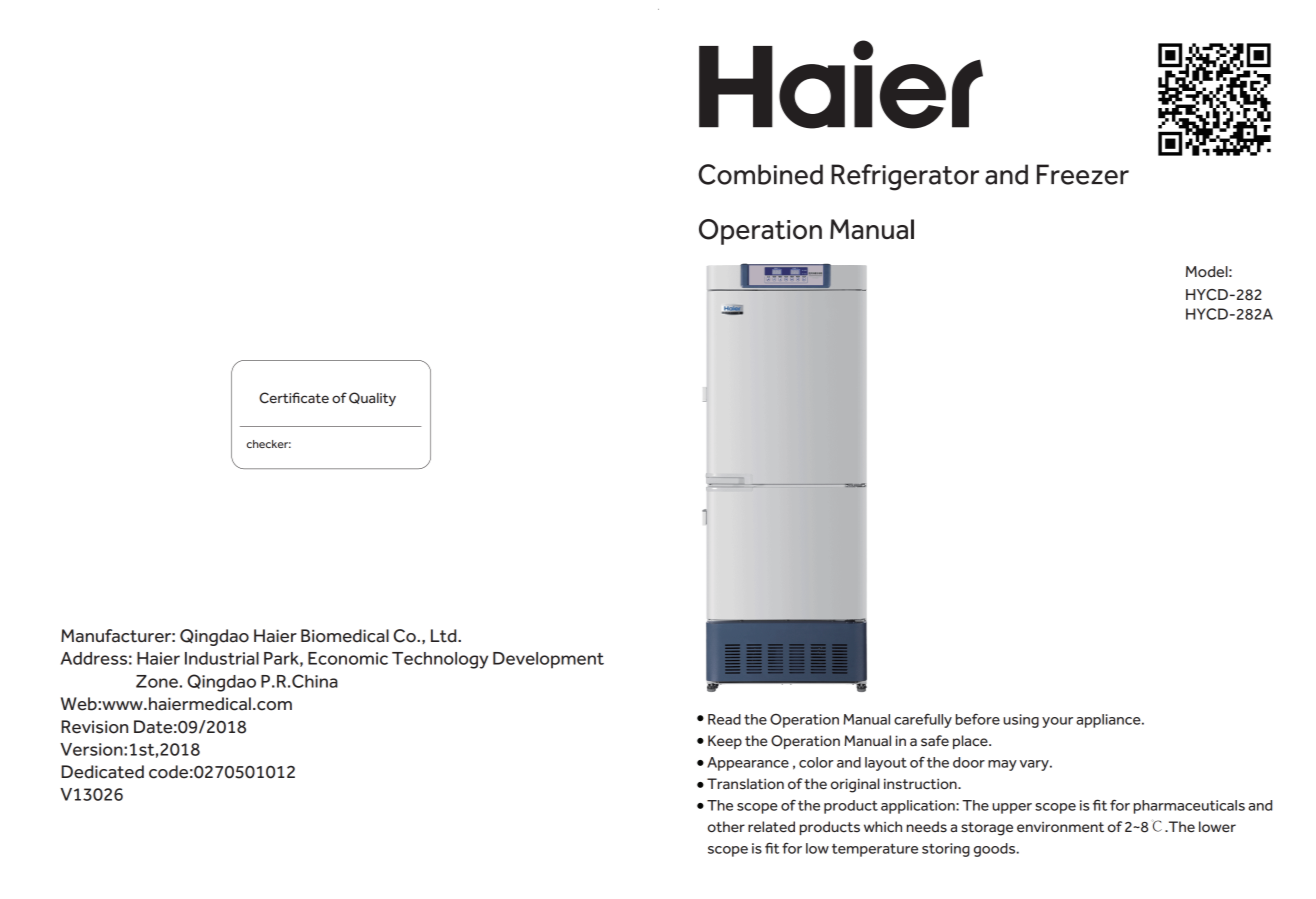  I want to click on Combined, so click(760, 174).
